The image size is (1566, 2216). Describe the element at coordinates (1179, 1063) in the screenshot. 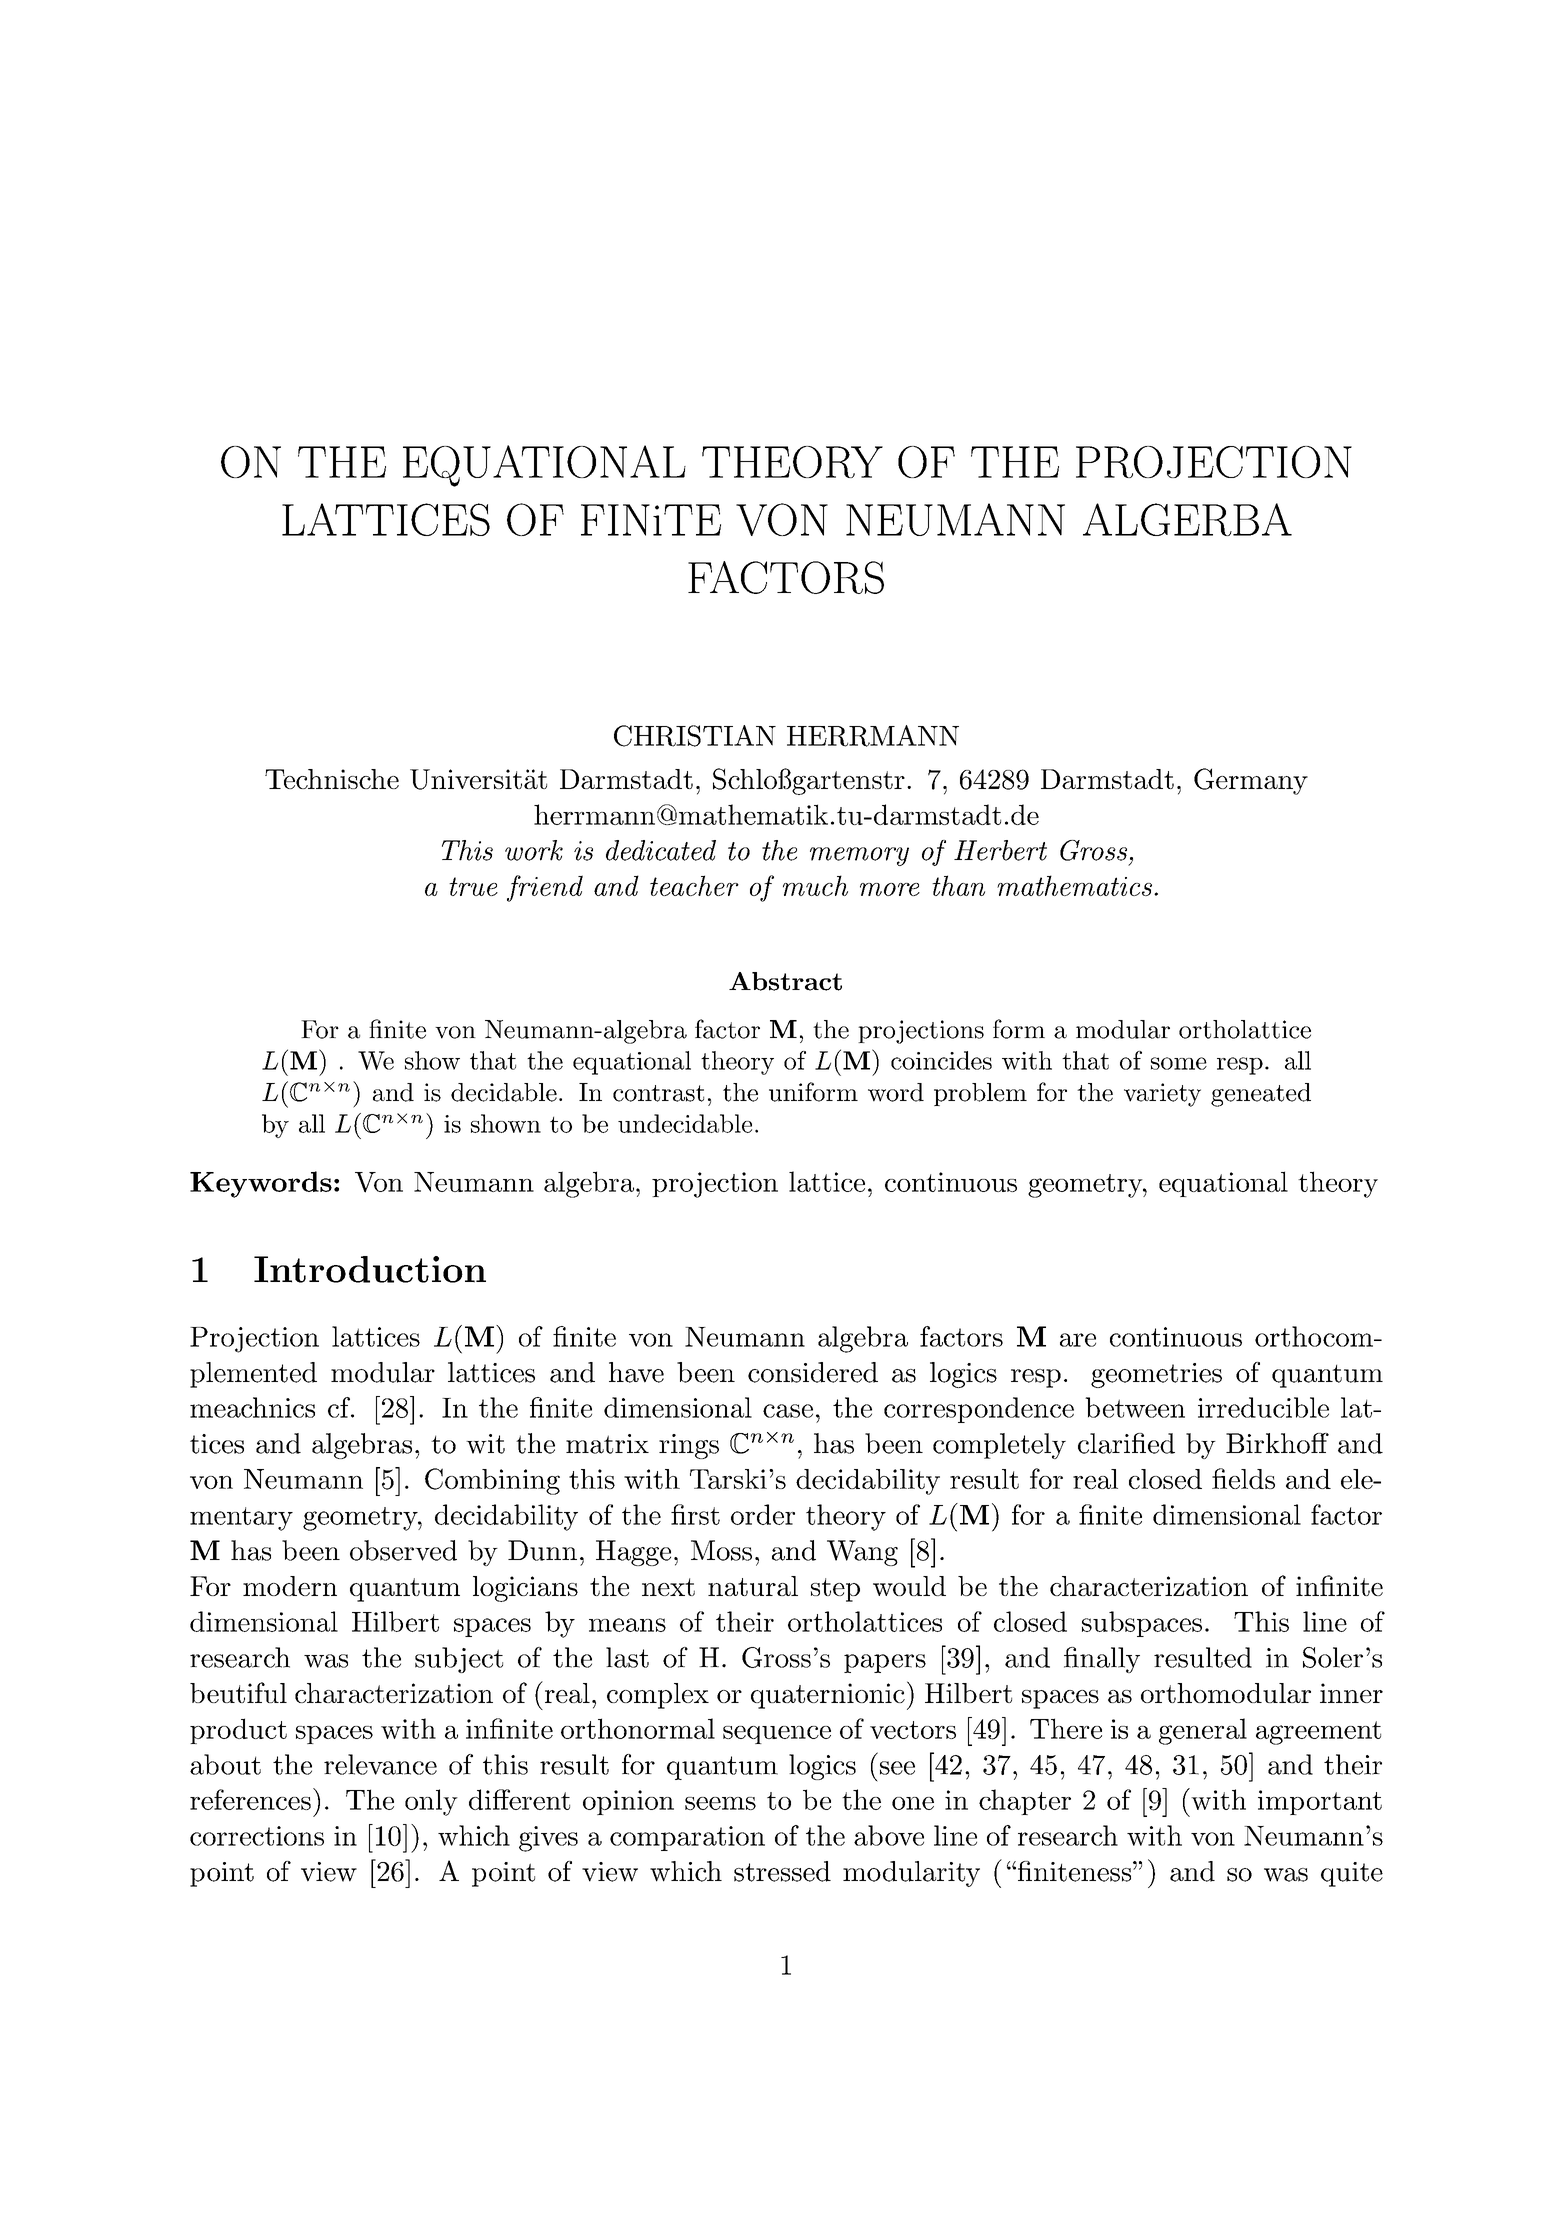

I see `some` at that location.
